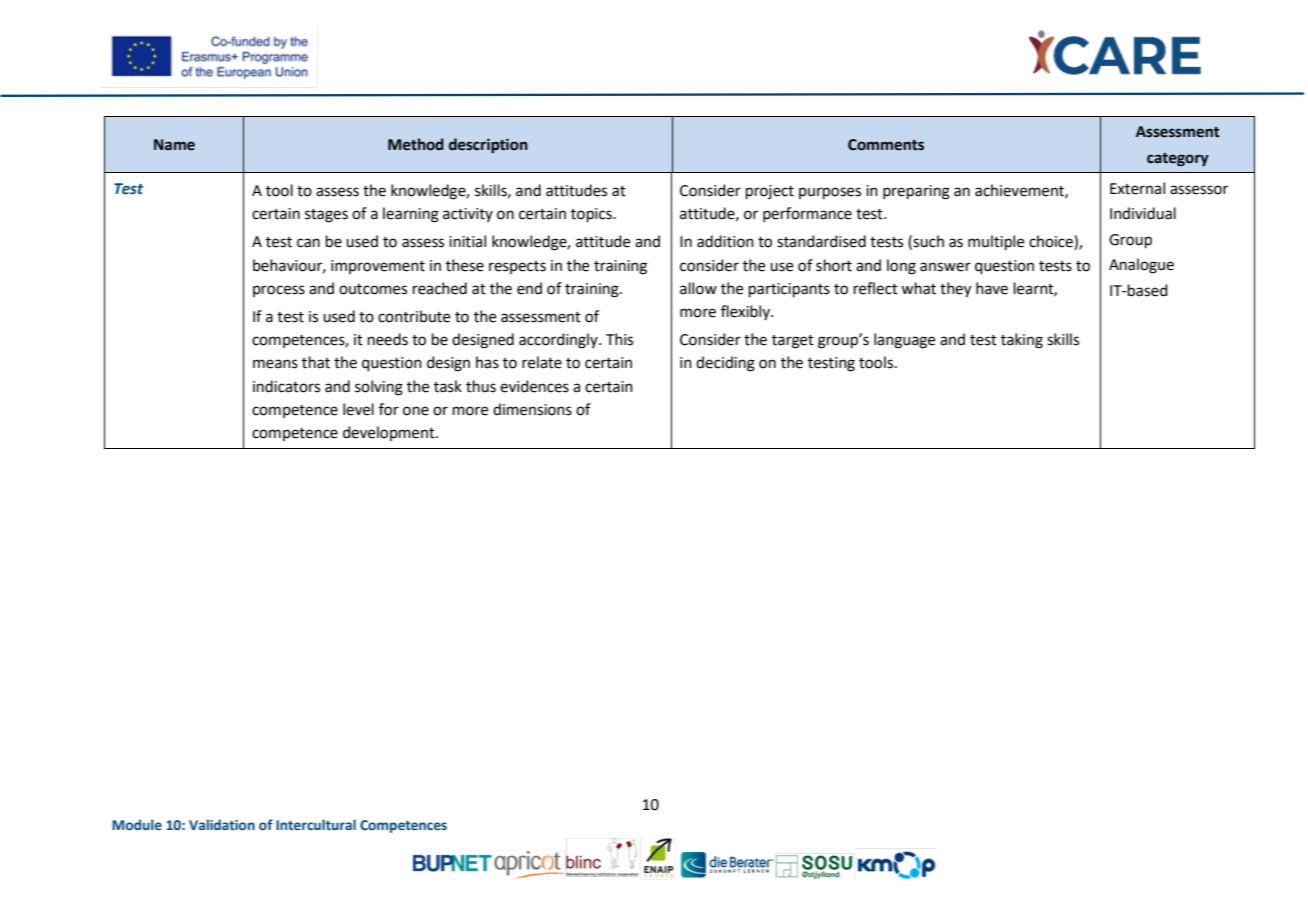  Describe the element at coordinates (1137, 188) in the screenshot. I see `External` at that location.
